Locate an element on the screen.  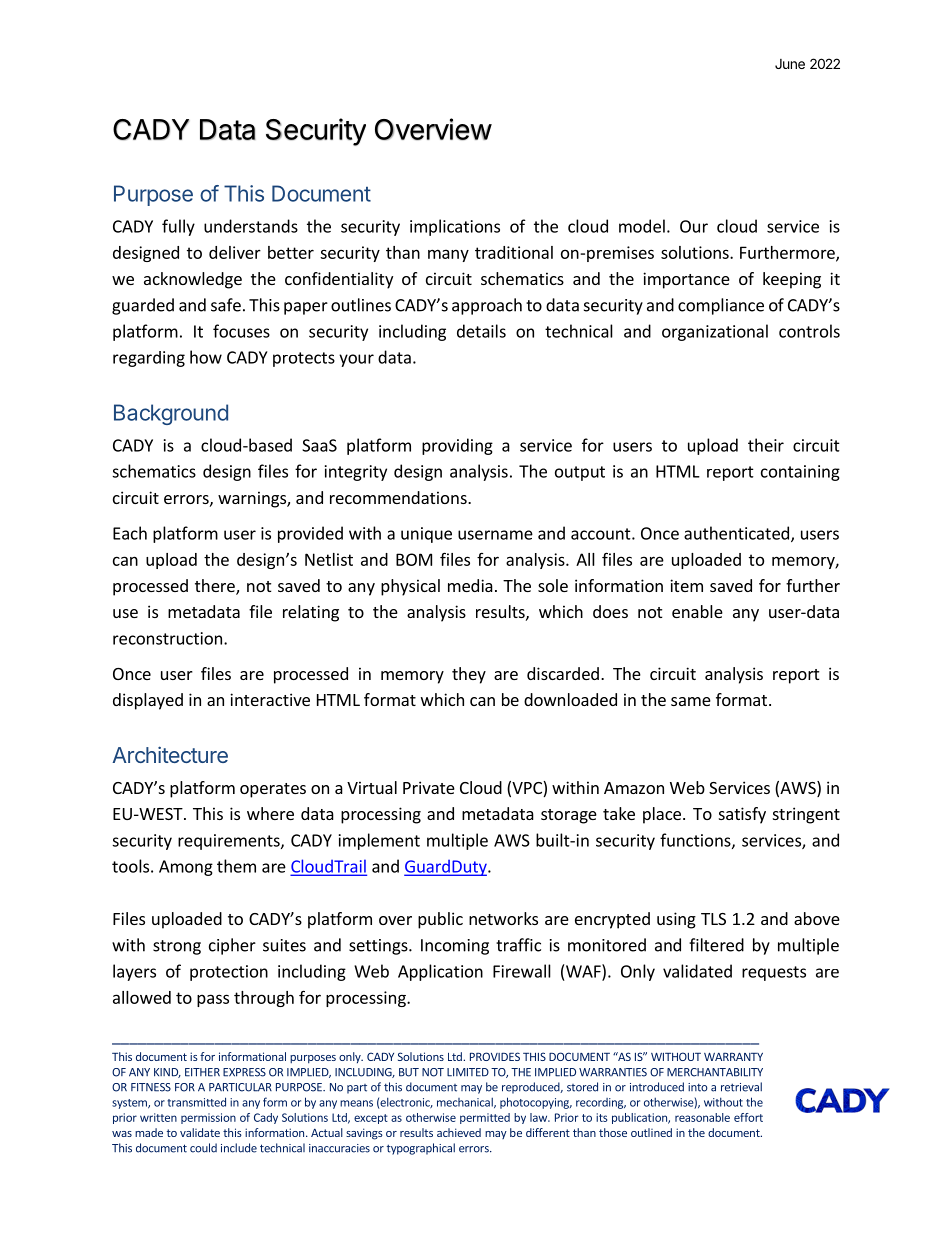
permission is located at coordinates (208, 1118).
